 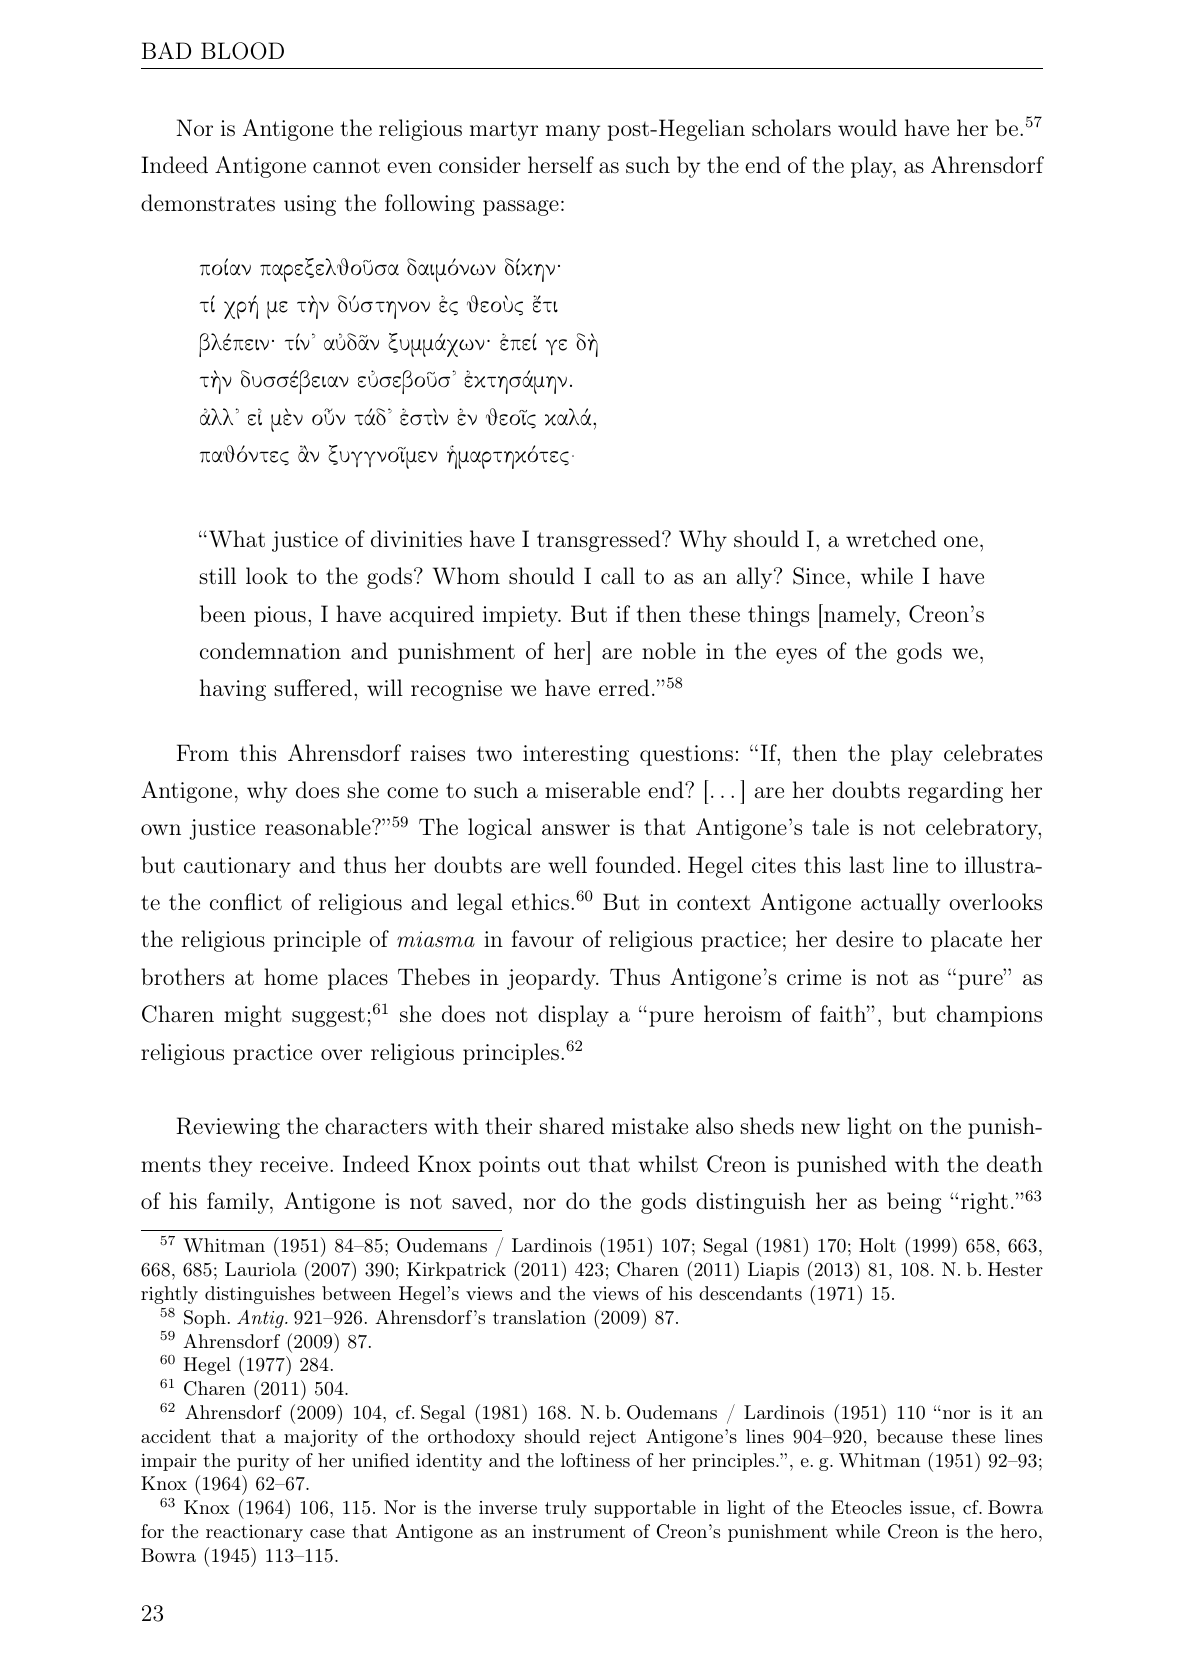 I want to click on BLOOD, so click(x=242, y=51).
